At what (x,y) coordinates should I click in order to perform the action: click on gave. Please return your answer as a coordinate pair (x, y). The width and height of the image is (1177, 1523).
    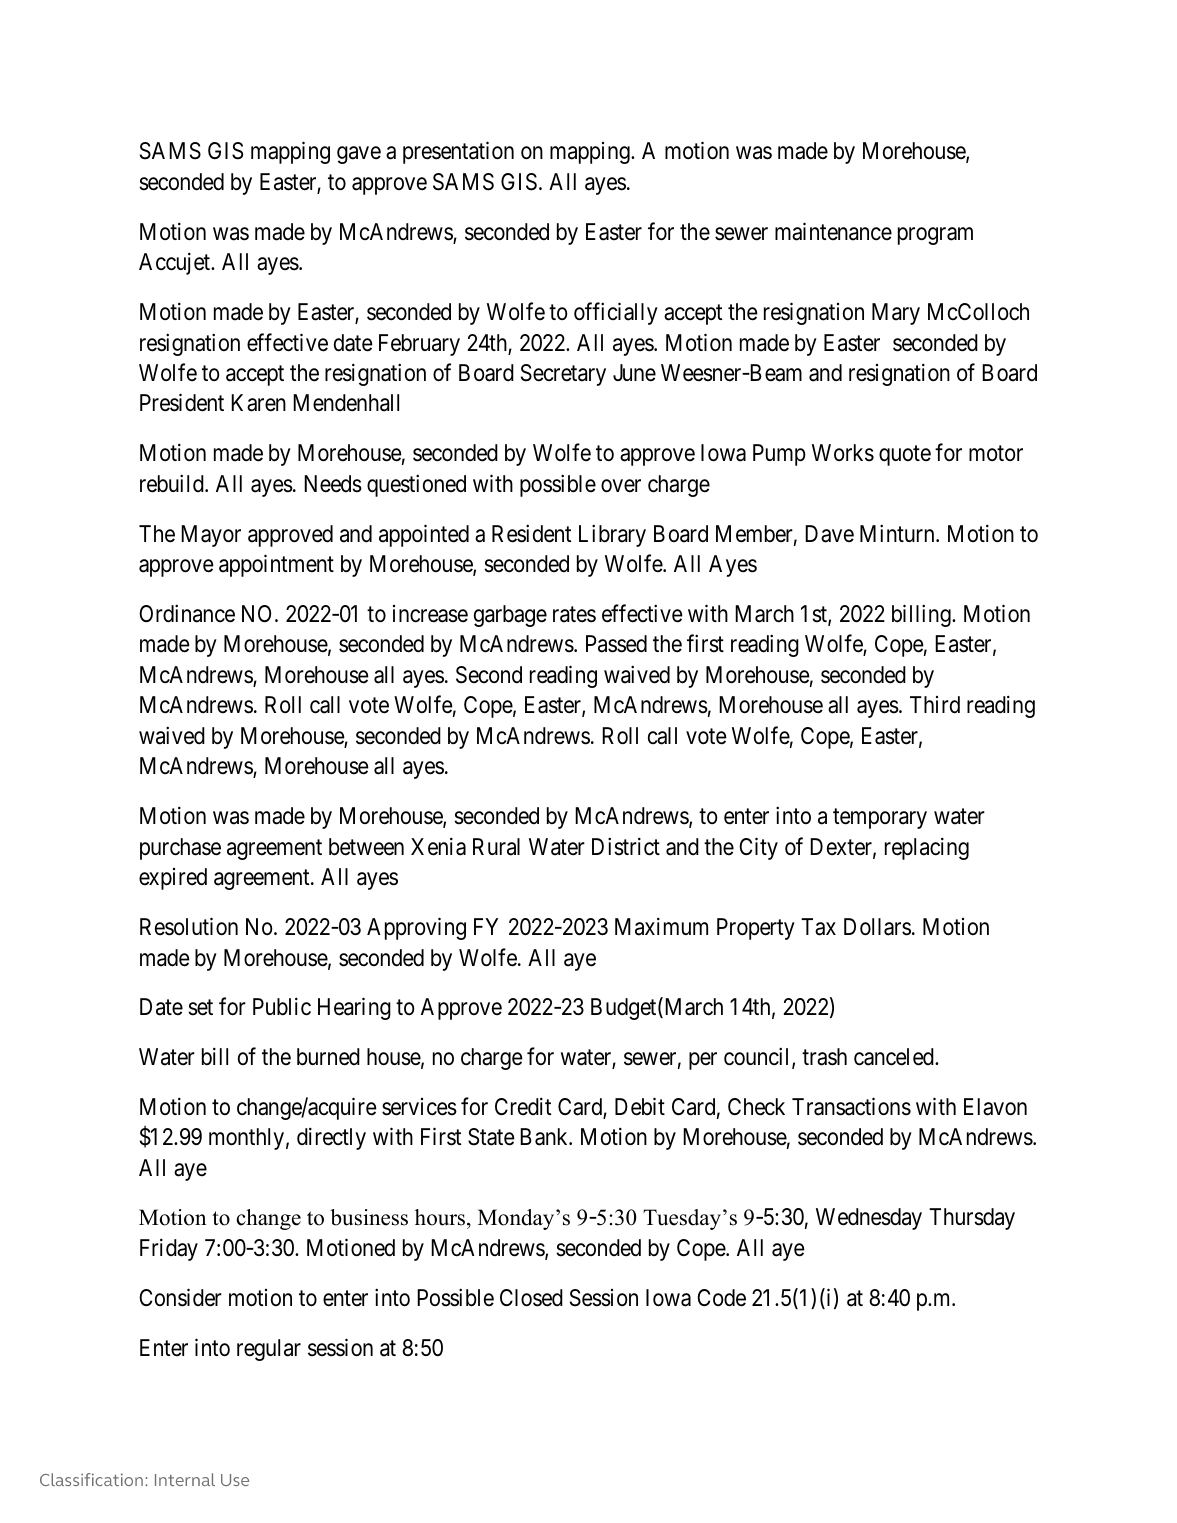
    Looking at the image, I should click on (359, 155).
